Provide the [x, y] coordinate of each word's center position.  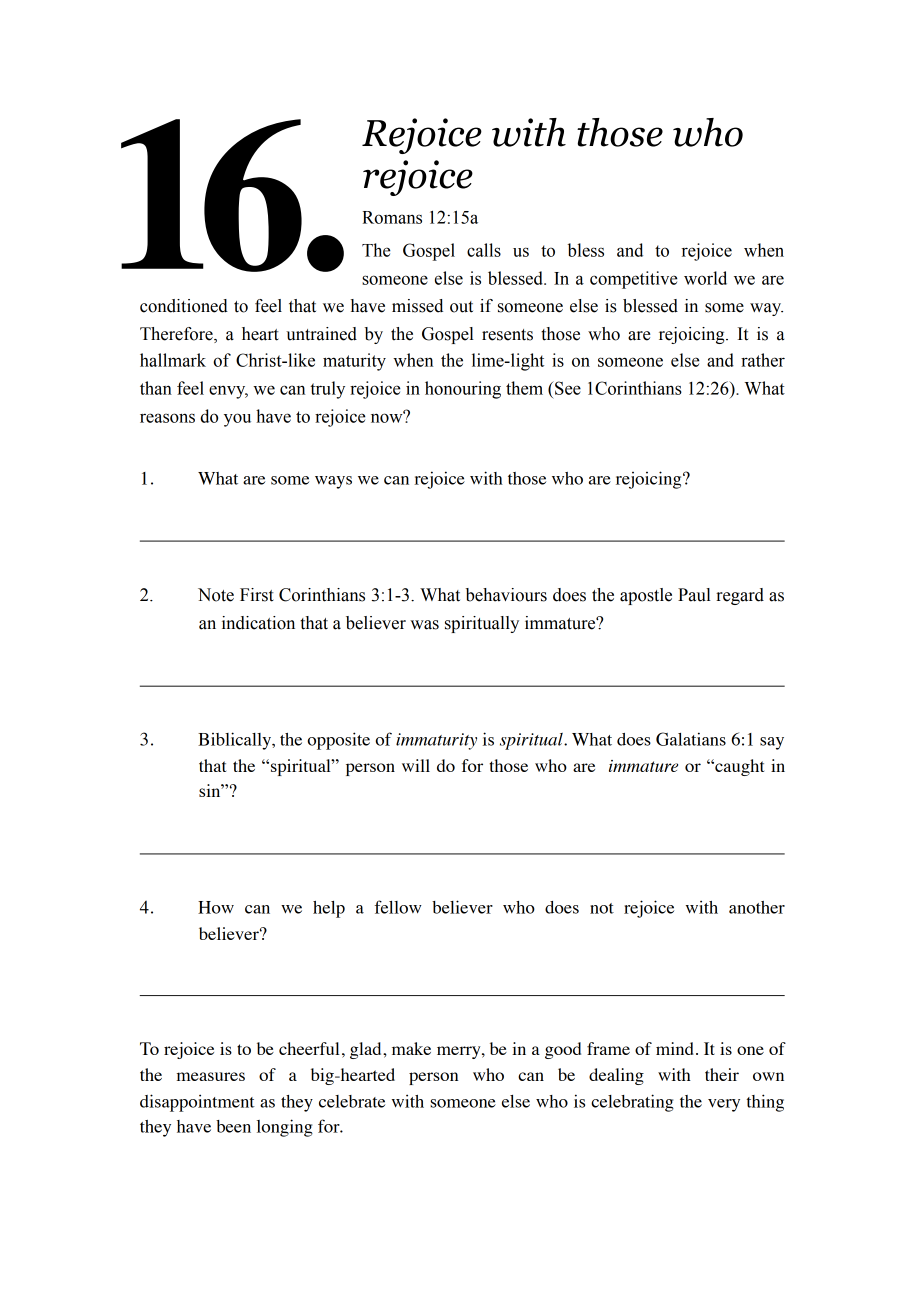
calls [484, 250]
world [705, 278]
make [411, 1048]
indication [258, 623]
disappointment [197, 1103]
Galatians [691, 739]
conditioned [184, 306]
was [424, 625]
